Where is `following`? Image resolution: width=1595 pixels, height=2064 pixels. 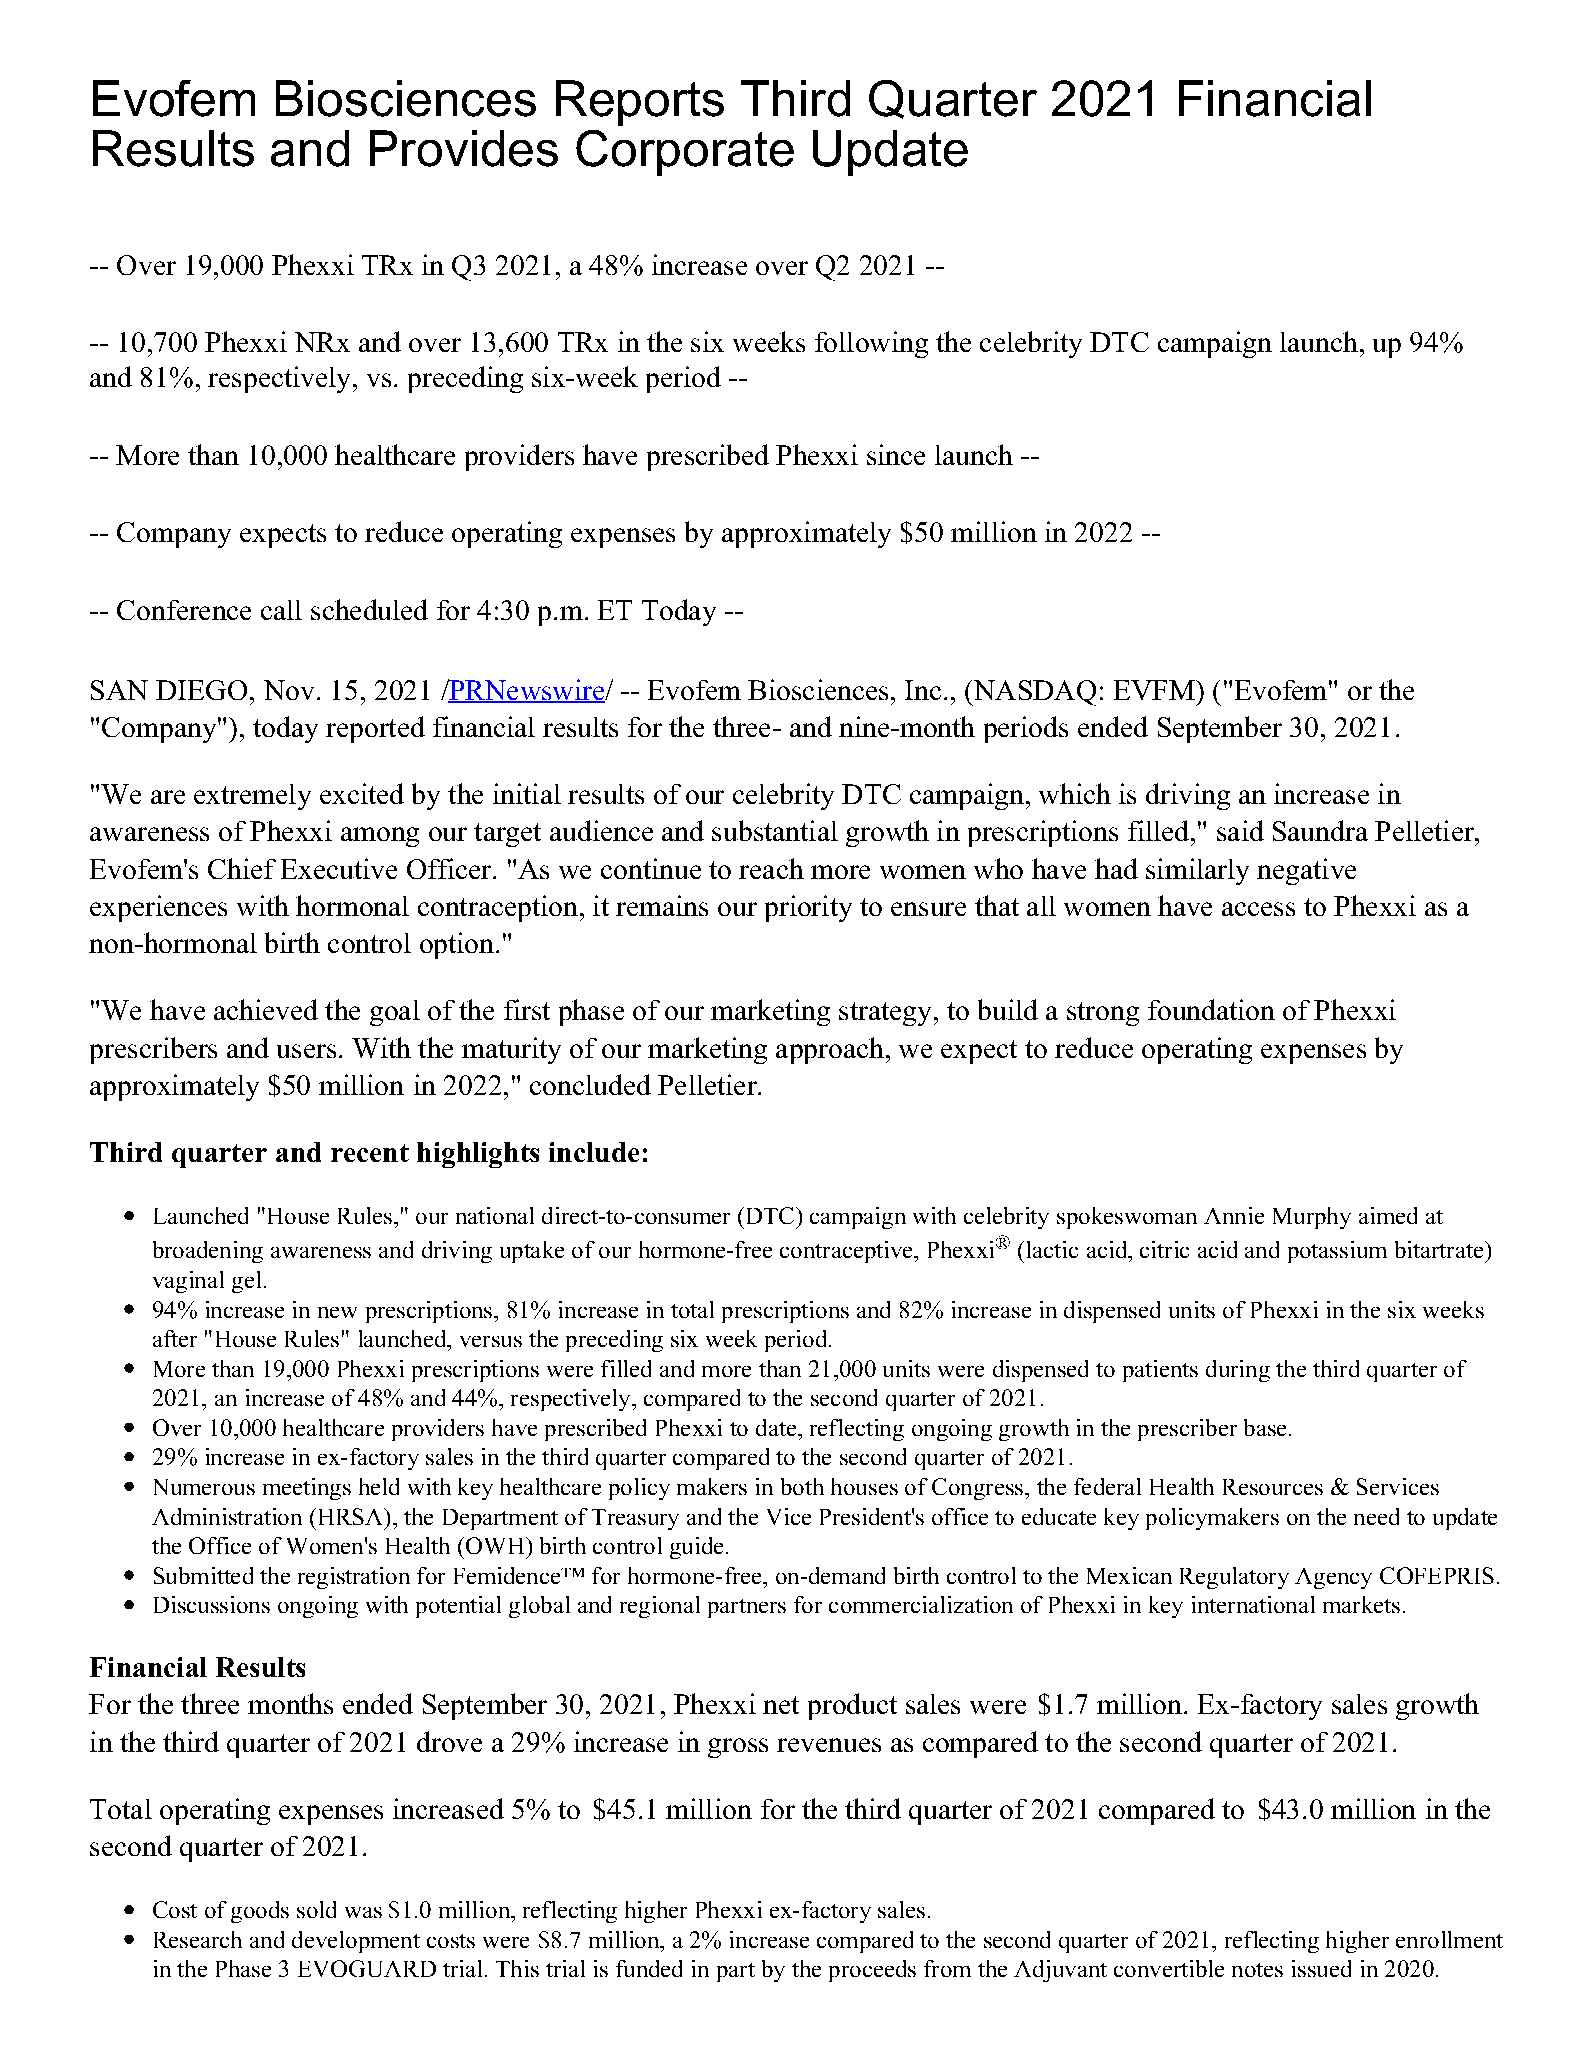
following is located at coordinates (871, 344).
